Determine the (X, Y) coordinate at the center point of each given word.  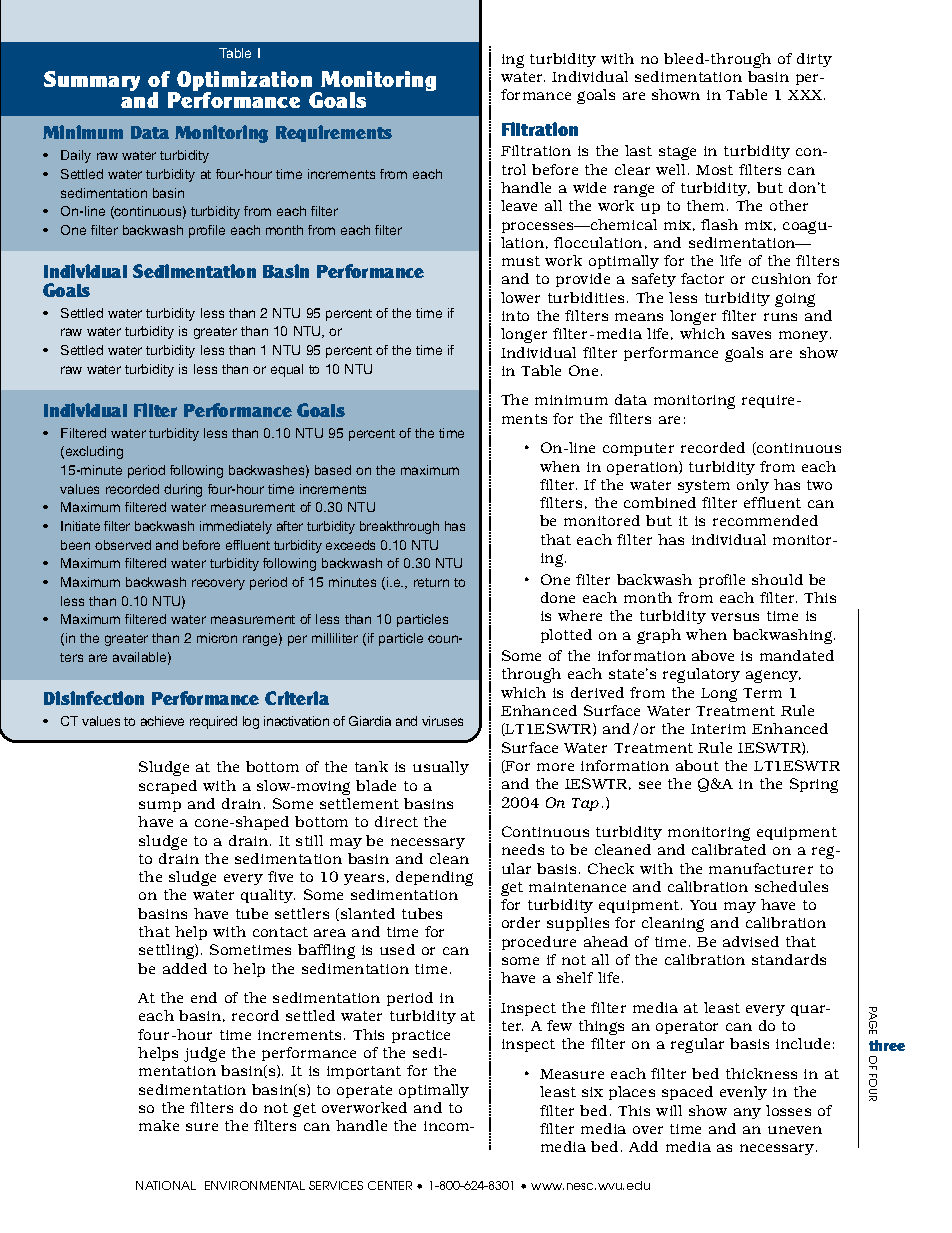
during (183, 490)
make (159, 1125)
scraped (168, 787)
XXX (806, 95)
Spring (814, 785)
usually (441, 768)
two (819, 485)
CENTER (390, 1185)
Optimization (245, 82)
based (333, 470)
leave (519, 205)
